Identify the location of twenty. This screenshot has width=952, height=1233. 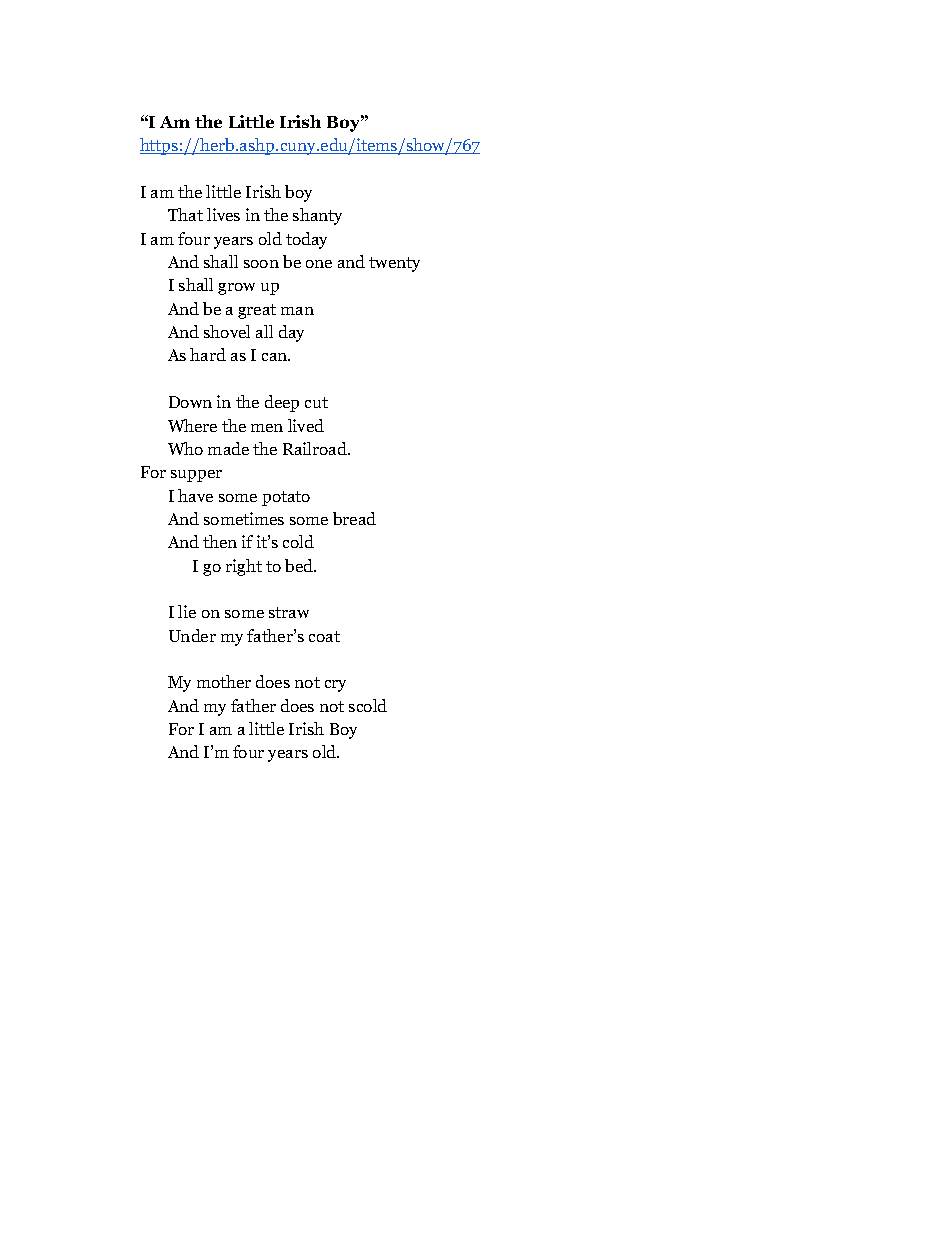
(394, 264).
